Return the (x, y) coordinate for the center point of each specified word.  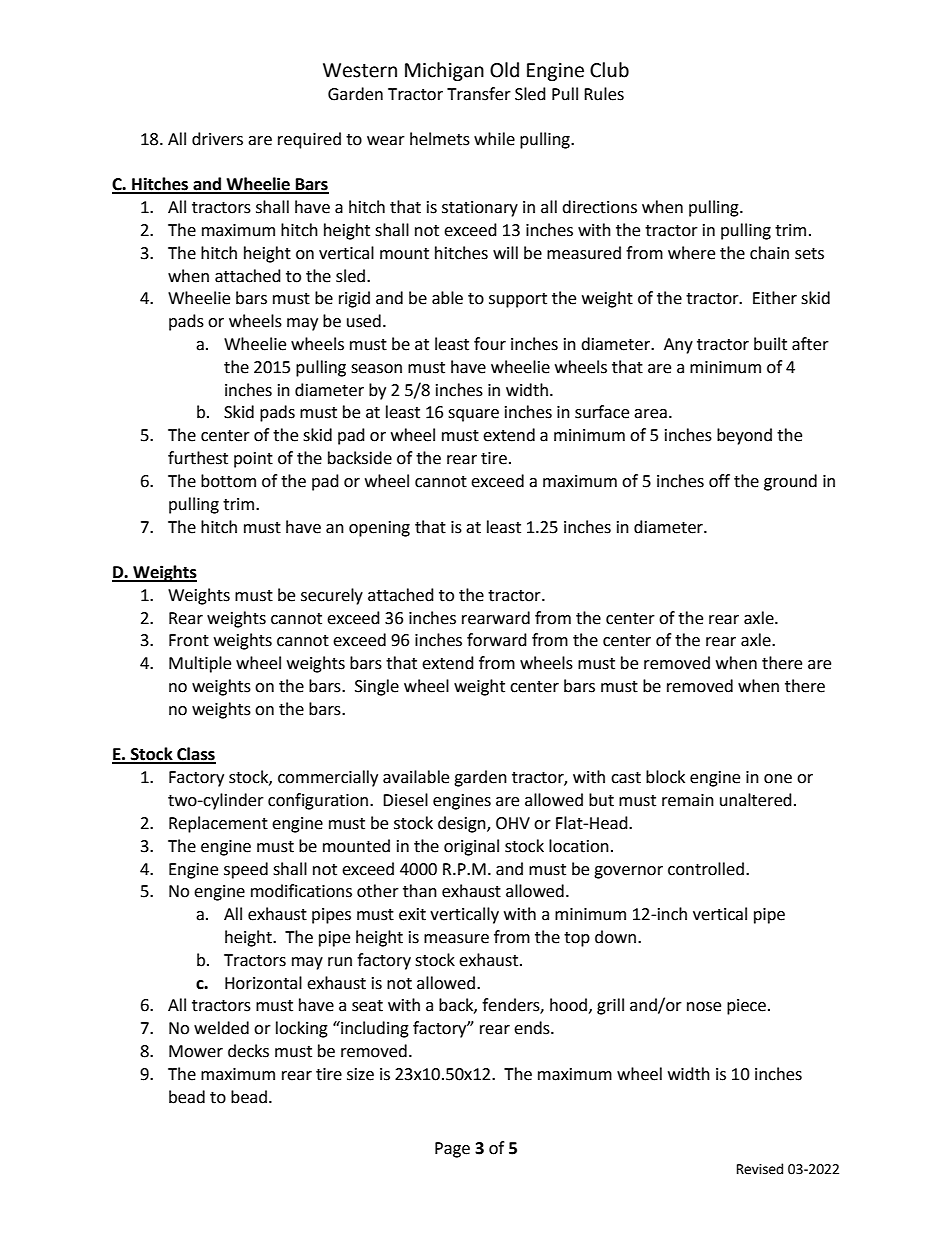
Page (452, 1150)
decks (248, 1051)
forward (497, 640)
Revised (760, 1169)
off (719, 481)
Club (609, 70)
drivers (217, 139)
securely (332, 596)
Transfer (479, 94)
